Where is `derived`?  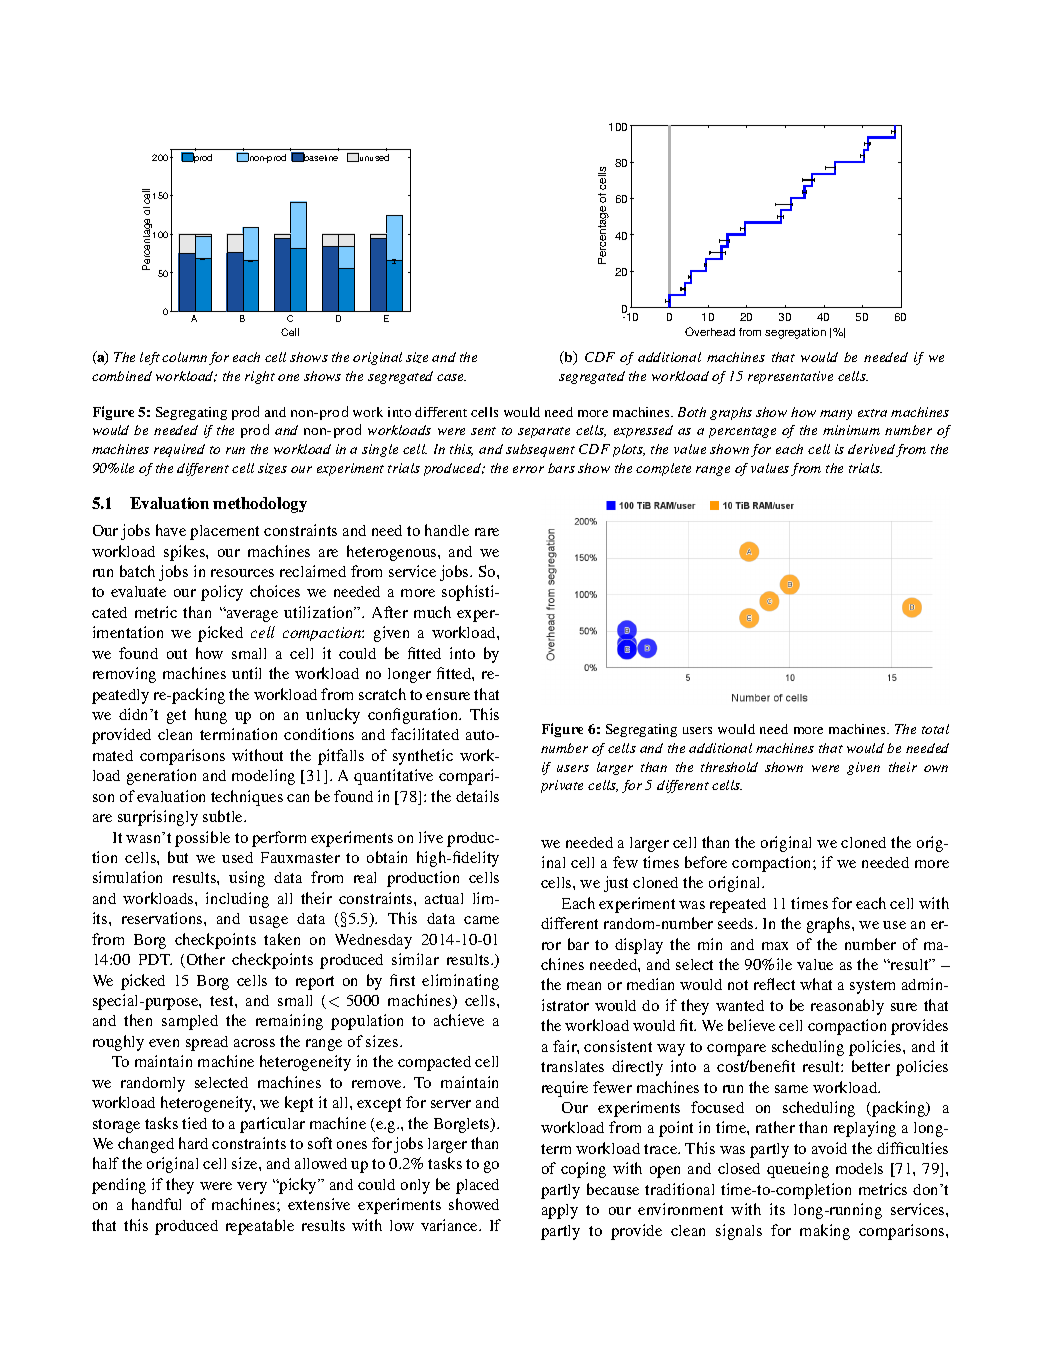
derived is located at coordinates (871, 449).
